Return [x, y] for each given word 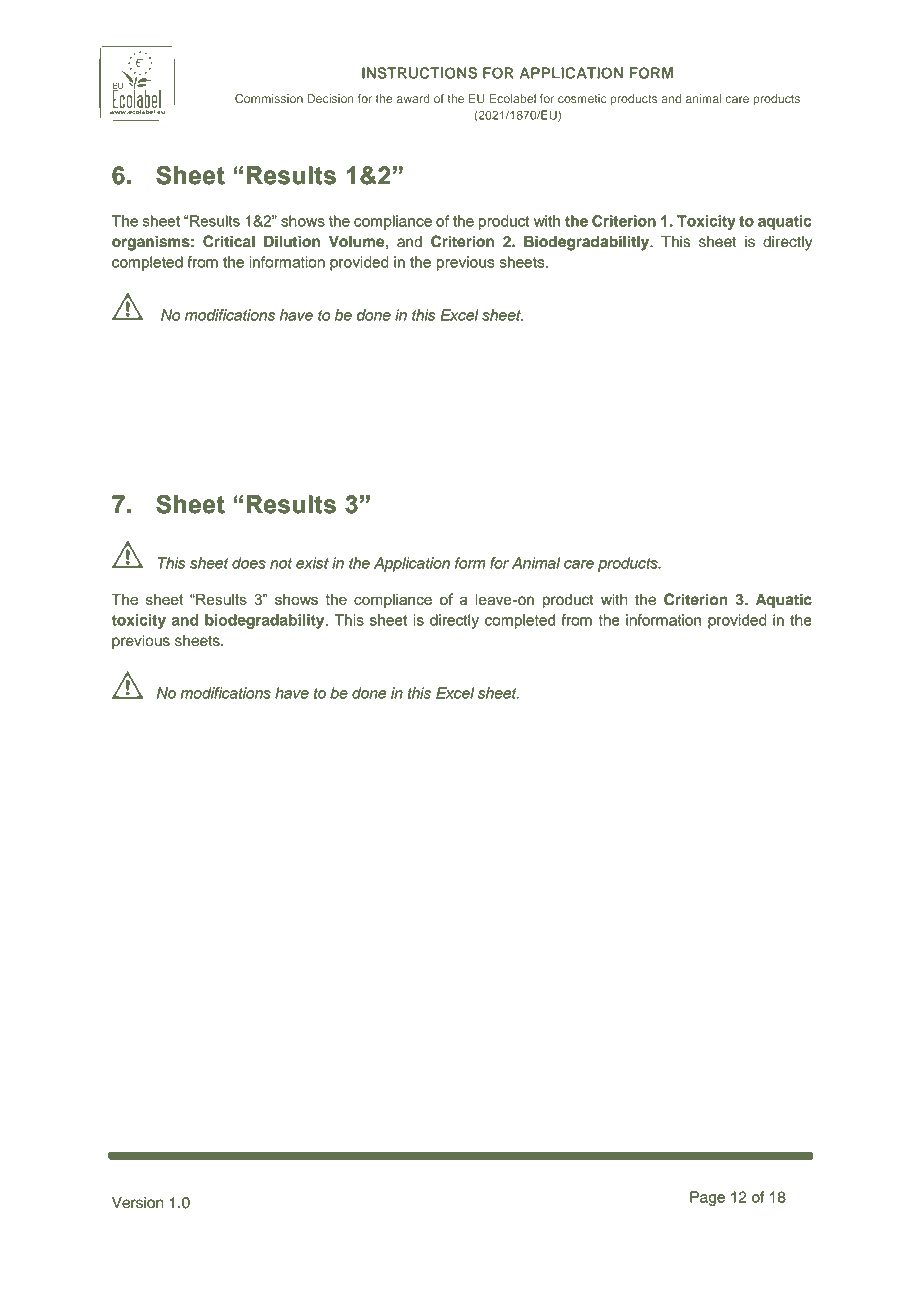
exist [312, 563]
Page [707, 1198]
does [249, 563]
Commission [269, 98]
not [281, 563]
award [413, 98]
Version [138, 1203]
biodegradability [266, 621]
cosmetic [582, 98]
